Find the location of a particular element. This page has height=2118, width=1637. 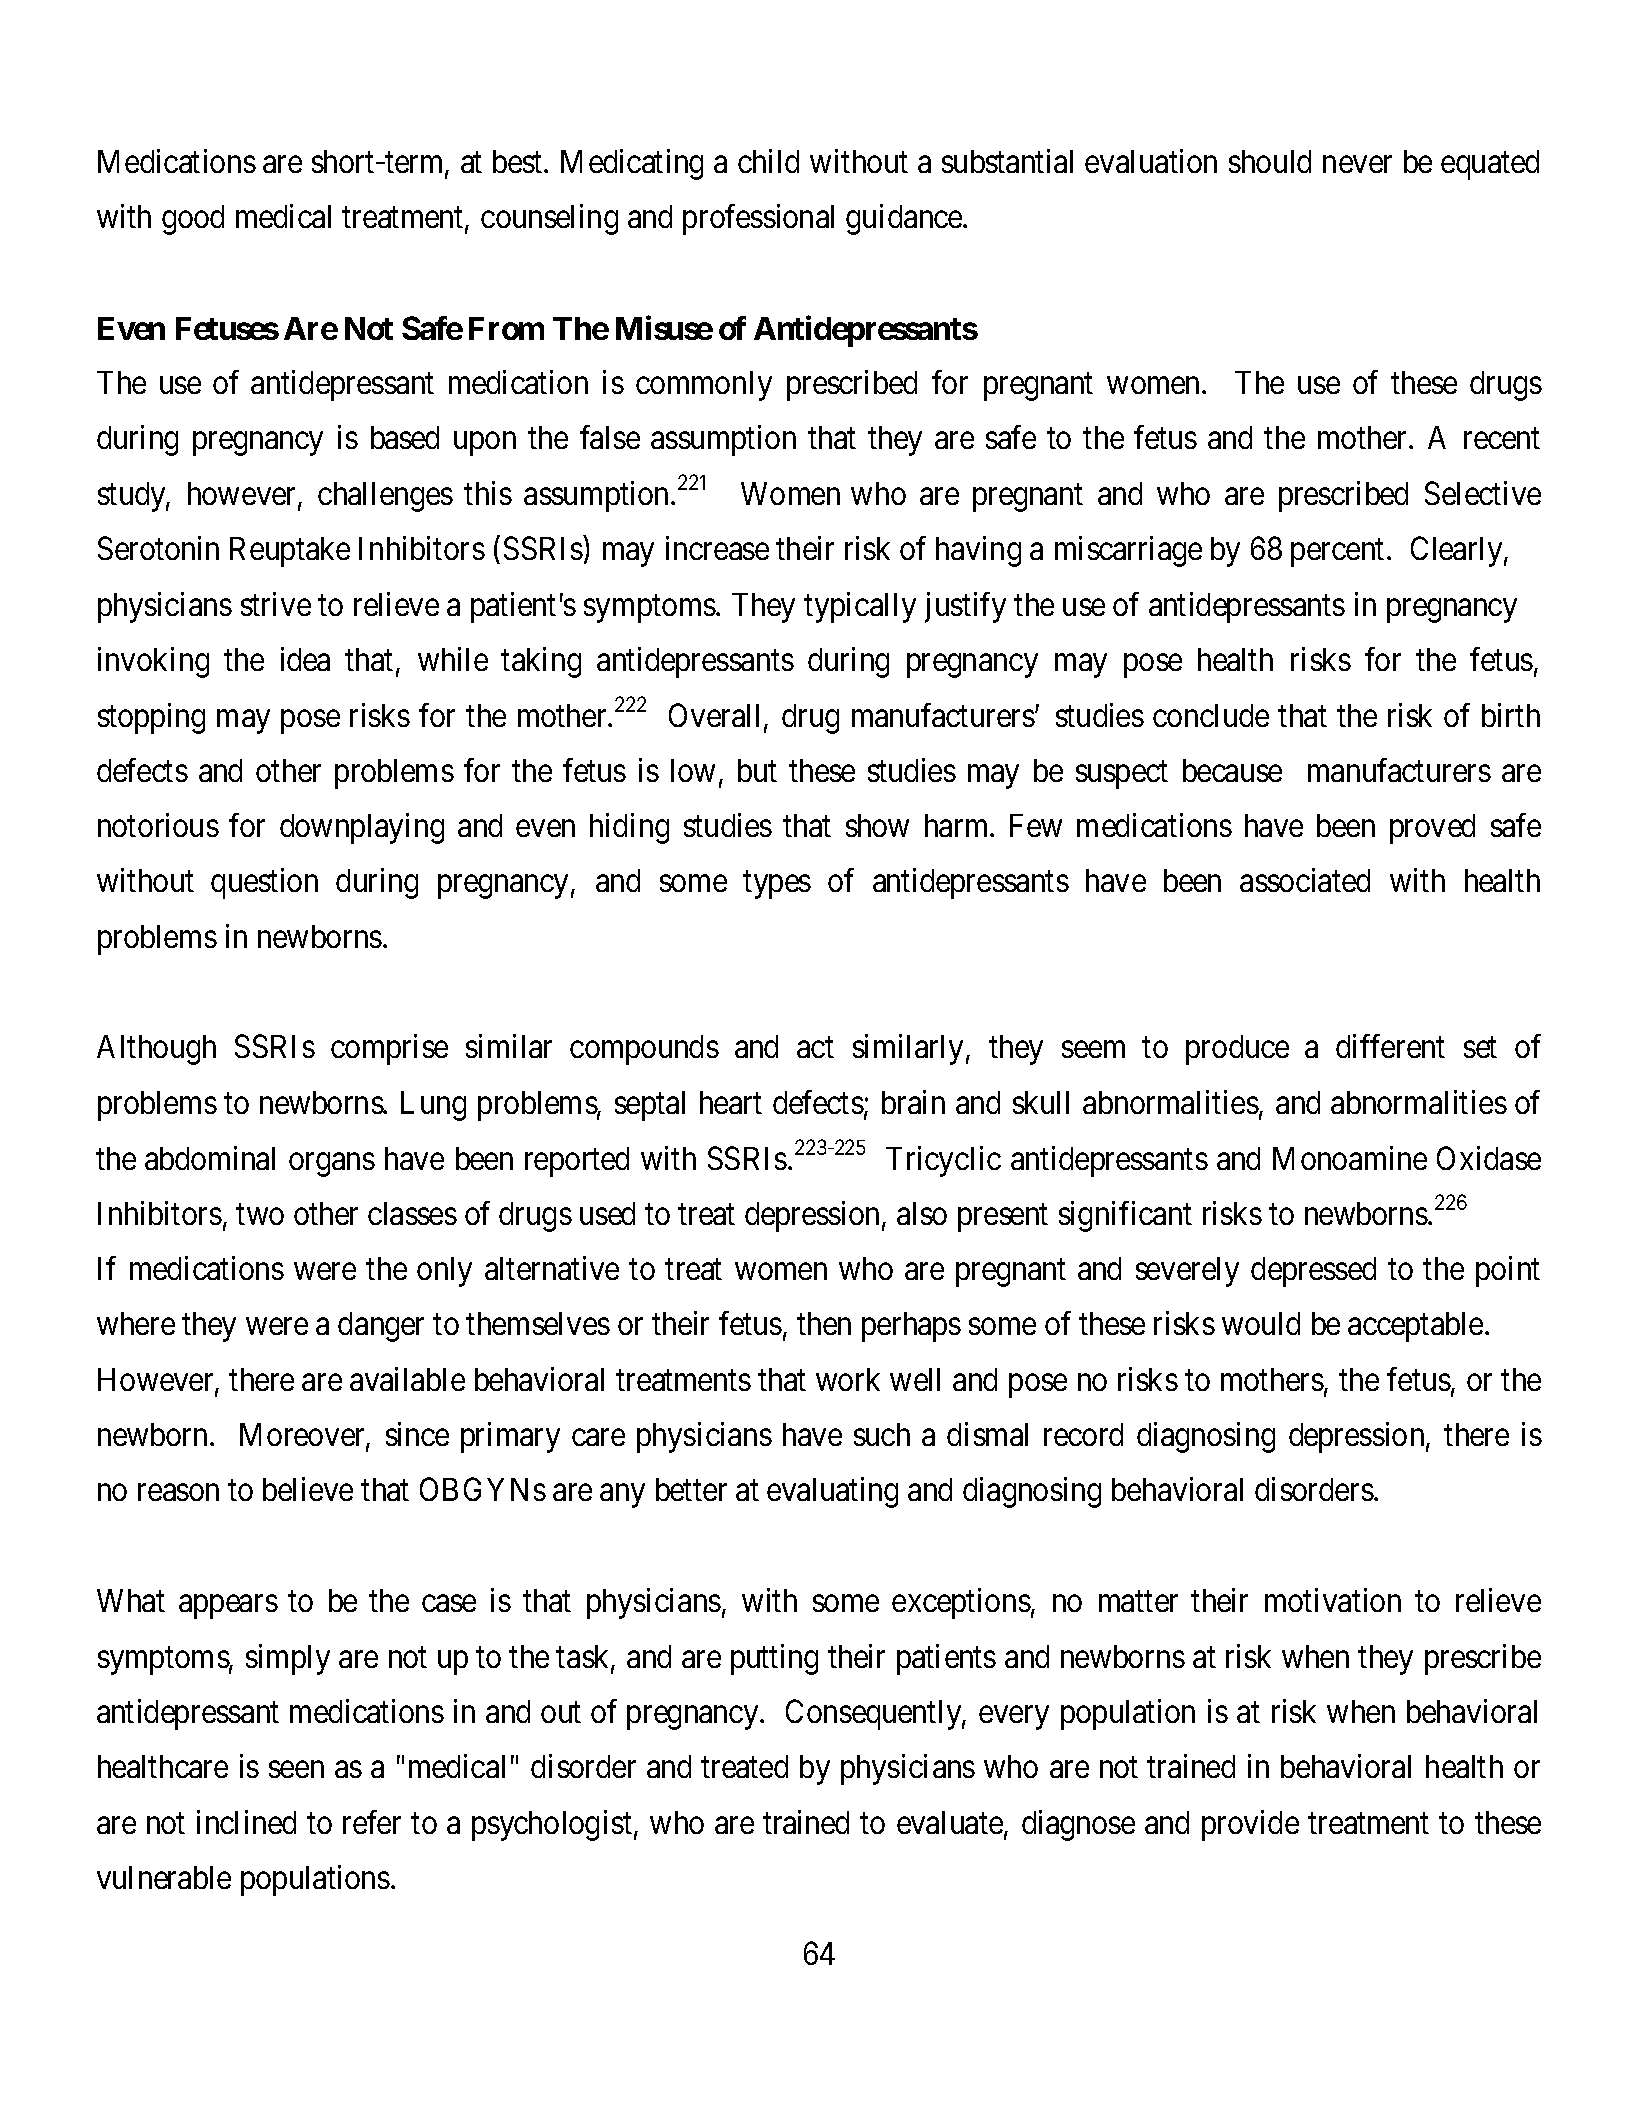

organs is located at coordinates (332, 1165).
